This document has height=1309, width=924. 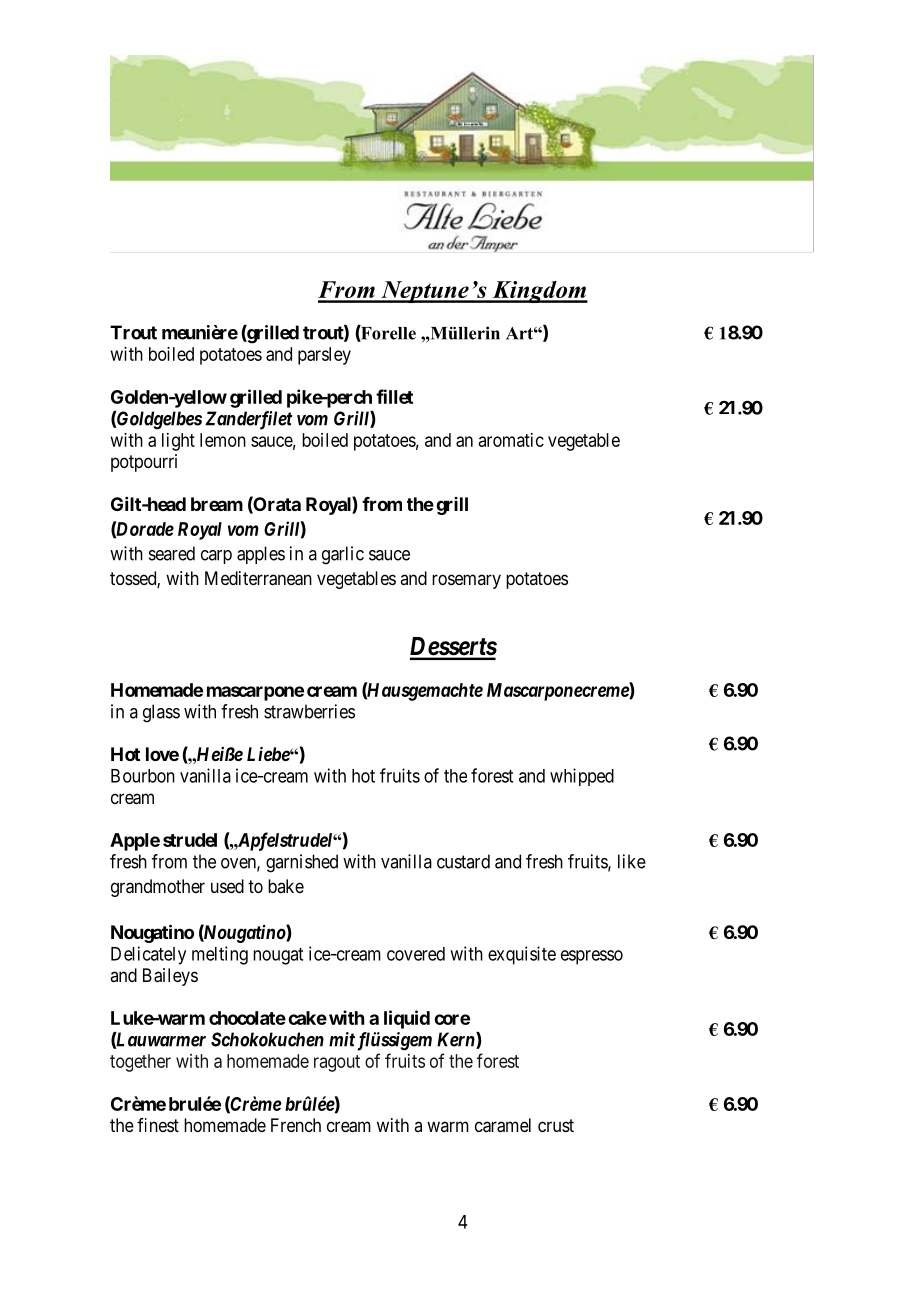 I want to click on finest, so click(x=158, y=1125).
